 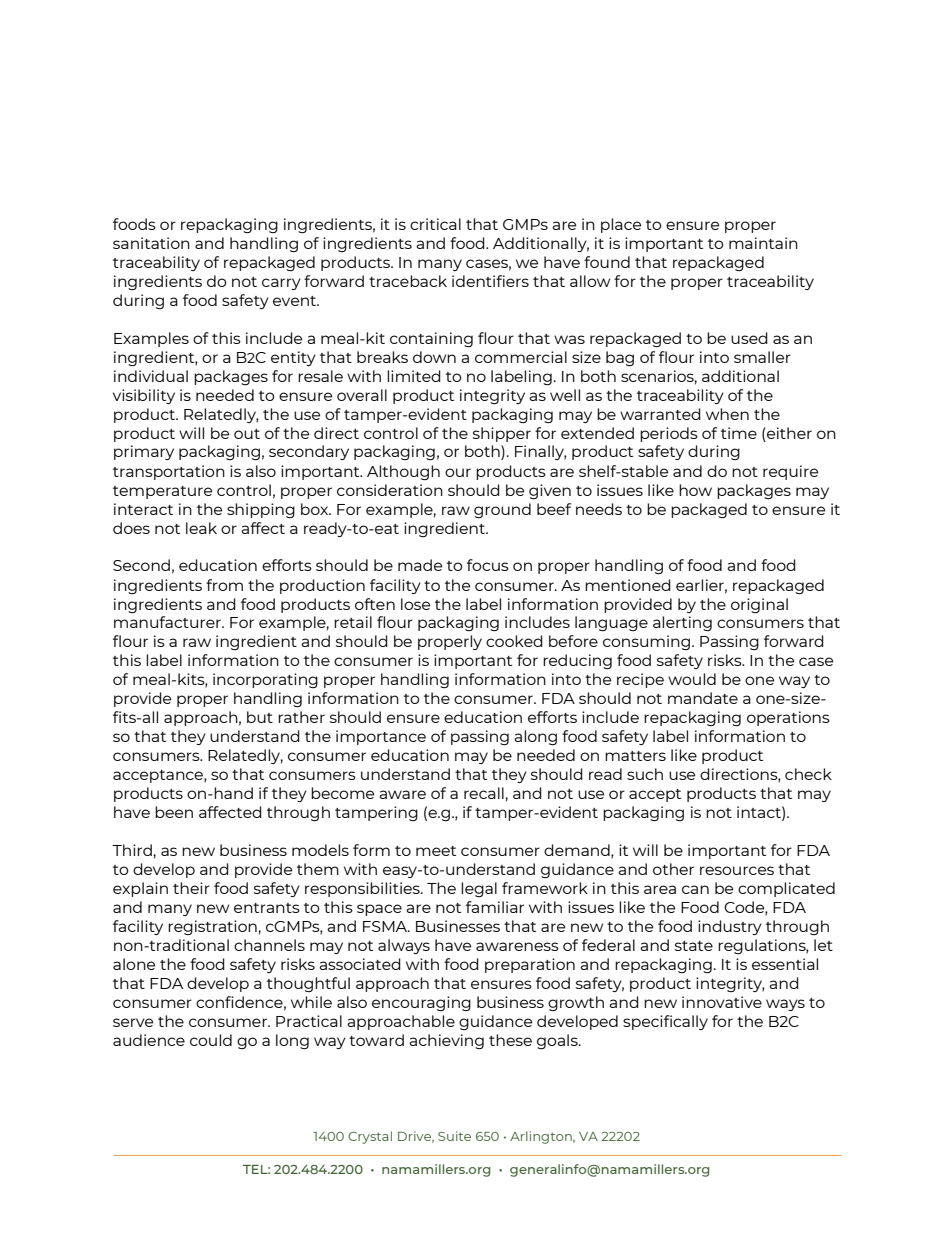 I want to click on maintain, so click(x=763, y=243).
